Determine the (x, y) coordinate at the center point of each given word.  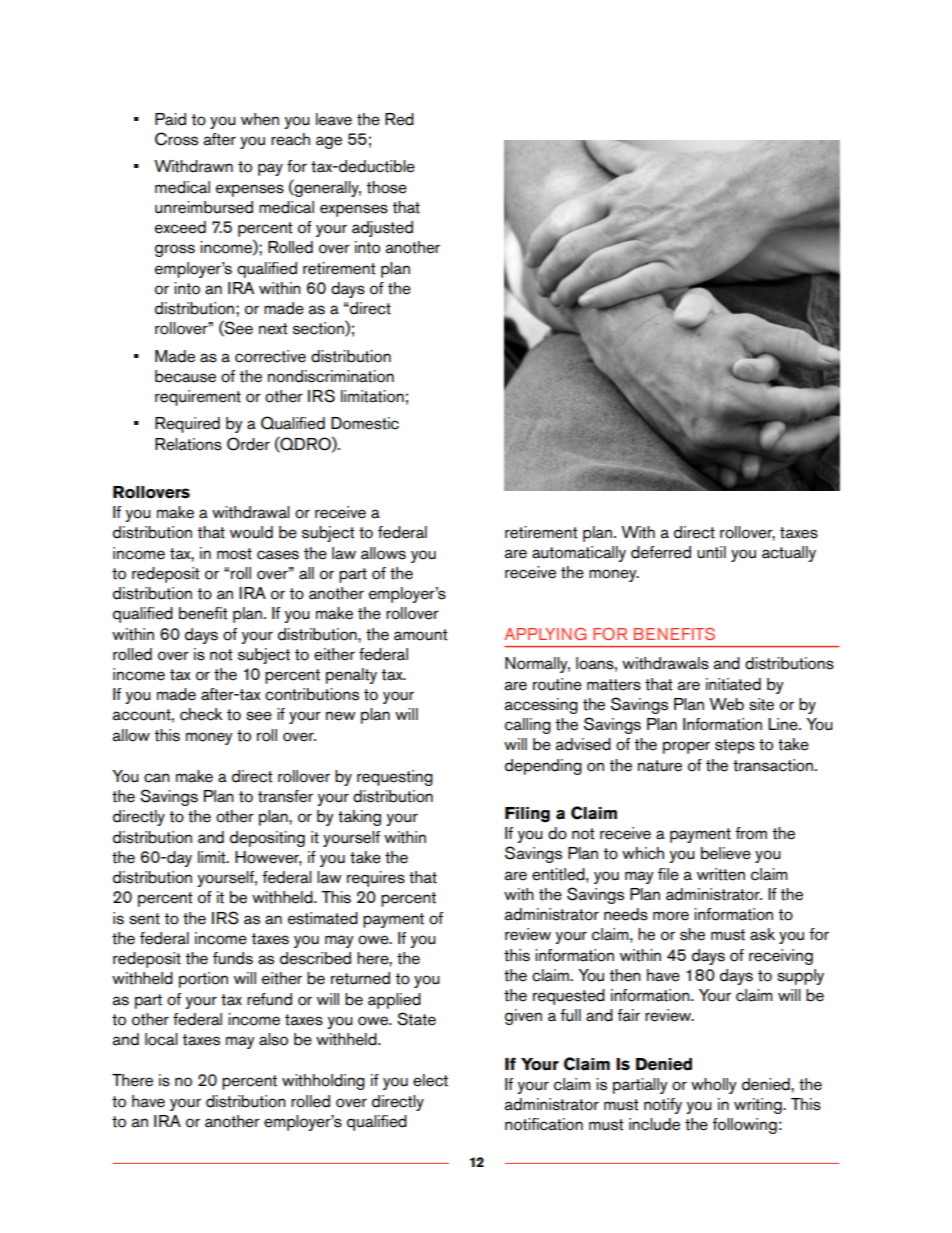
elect (430, 1080)
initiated (733, 684)
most (234, 554)
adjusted (382, 229)
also (273, 1039)
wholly (714, 1086)
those (387, 187)
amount (421, 635)
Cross (176, 139)
